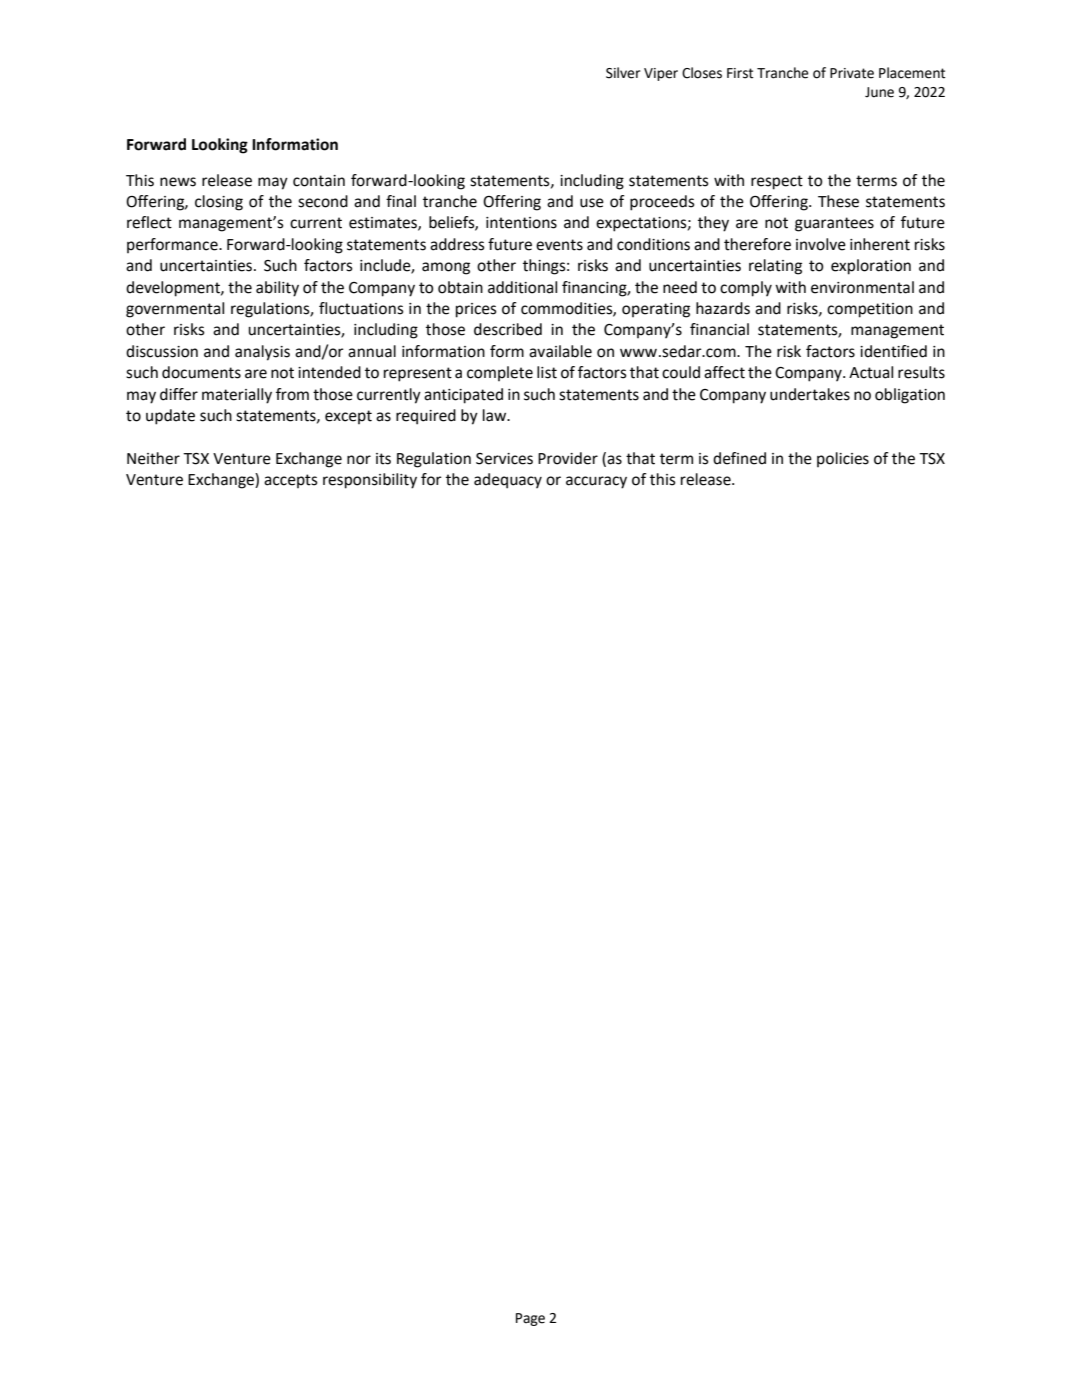 This screenshot has width=1072, height=1388. What do you see at coordinates (508, 481) in the screenshot?
I see `adequacy` at bounding box center [508, 481].
